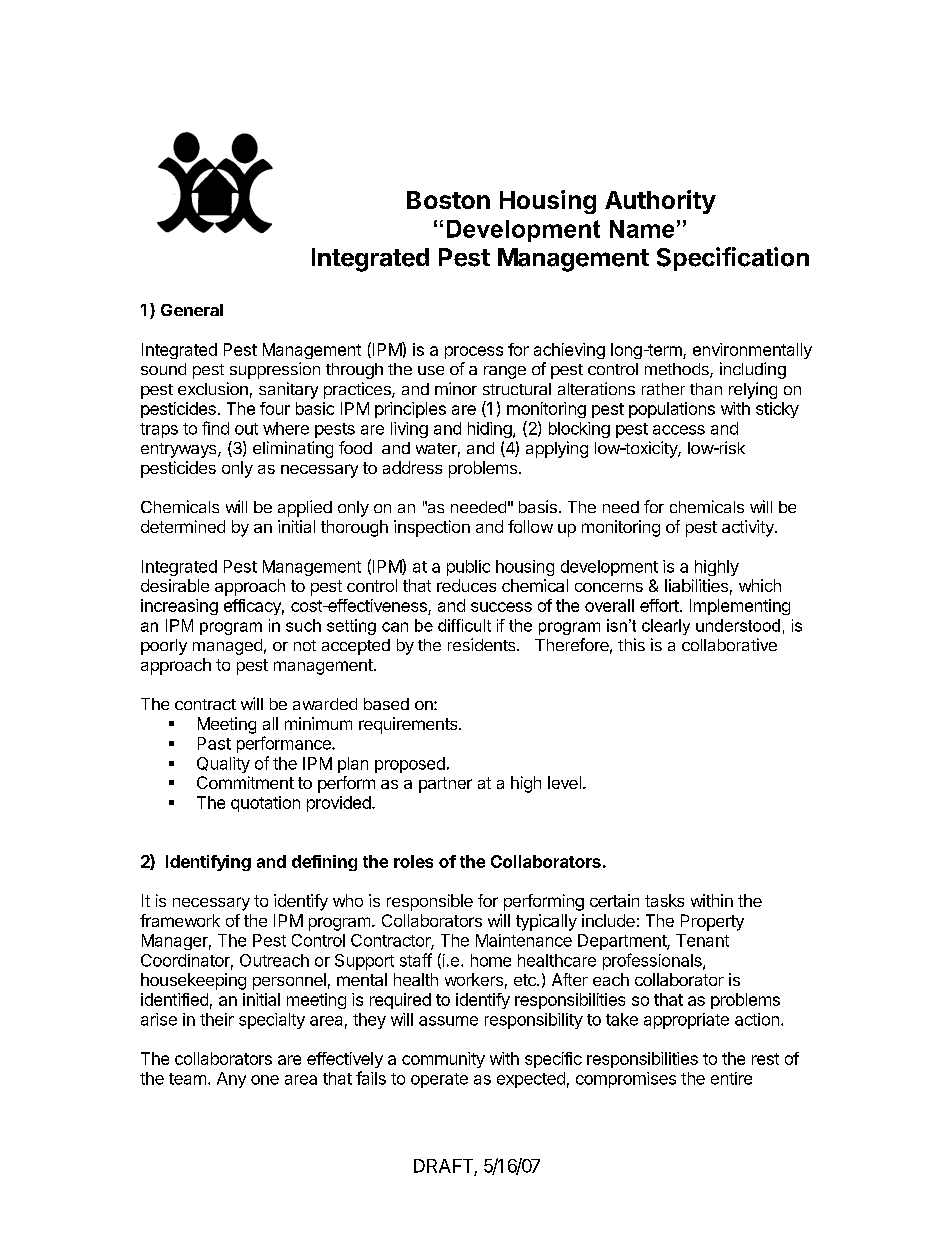 The width and height of the screenshot is (952, 1233). I want to click on activity, so click(749, 528).
